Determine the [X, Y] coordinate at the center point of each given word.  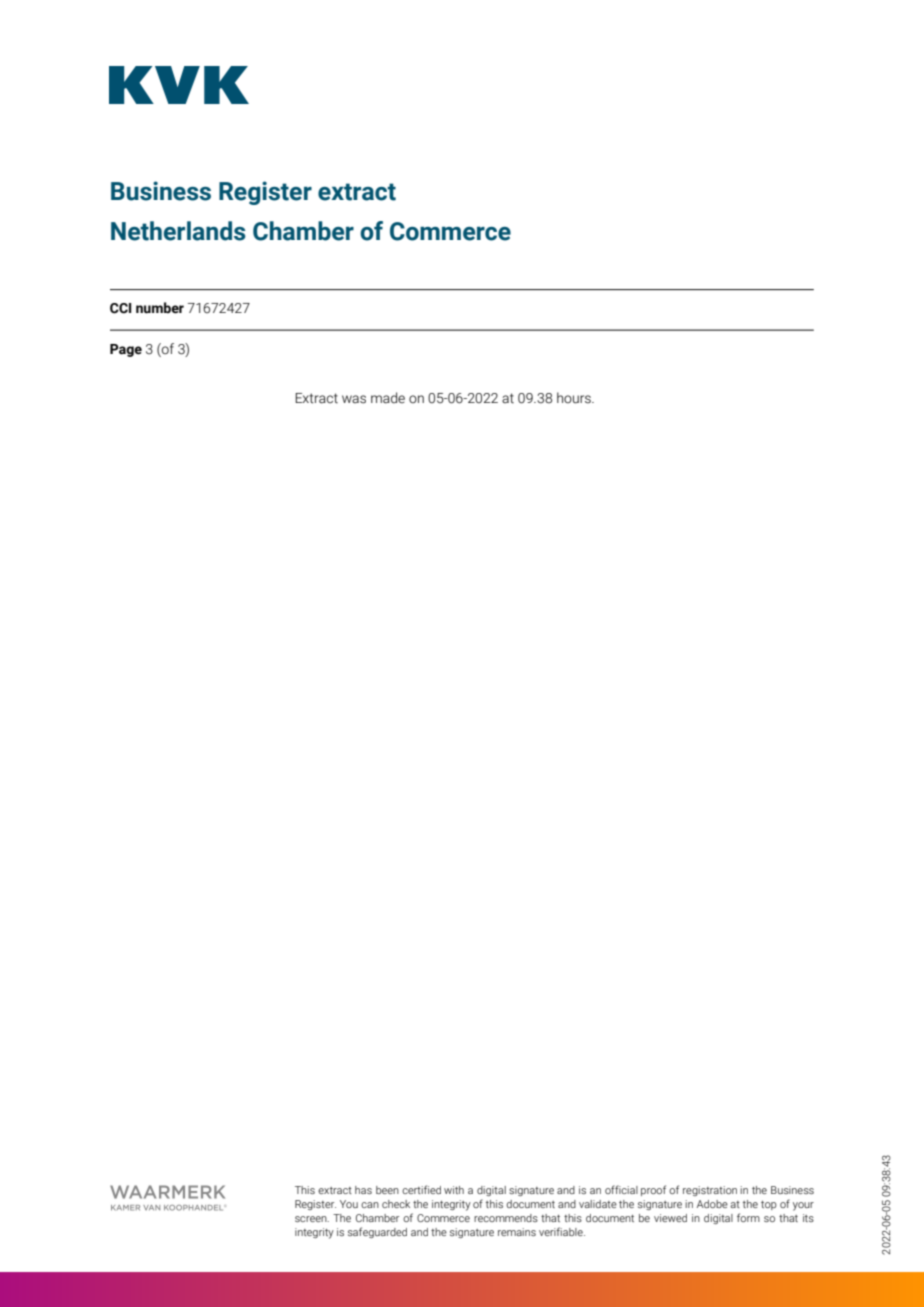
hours [575, 398]
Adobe [712, 1204]
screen [312, 1219]
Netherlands [178, 231]
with [454, 1190]
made [388, 398]
